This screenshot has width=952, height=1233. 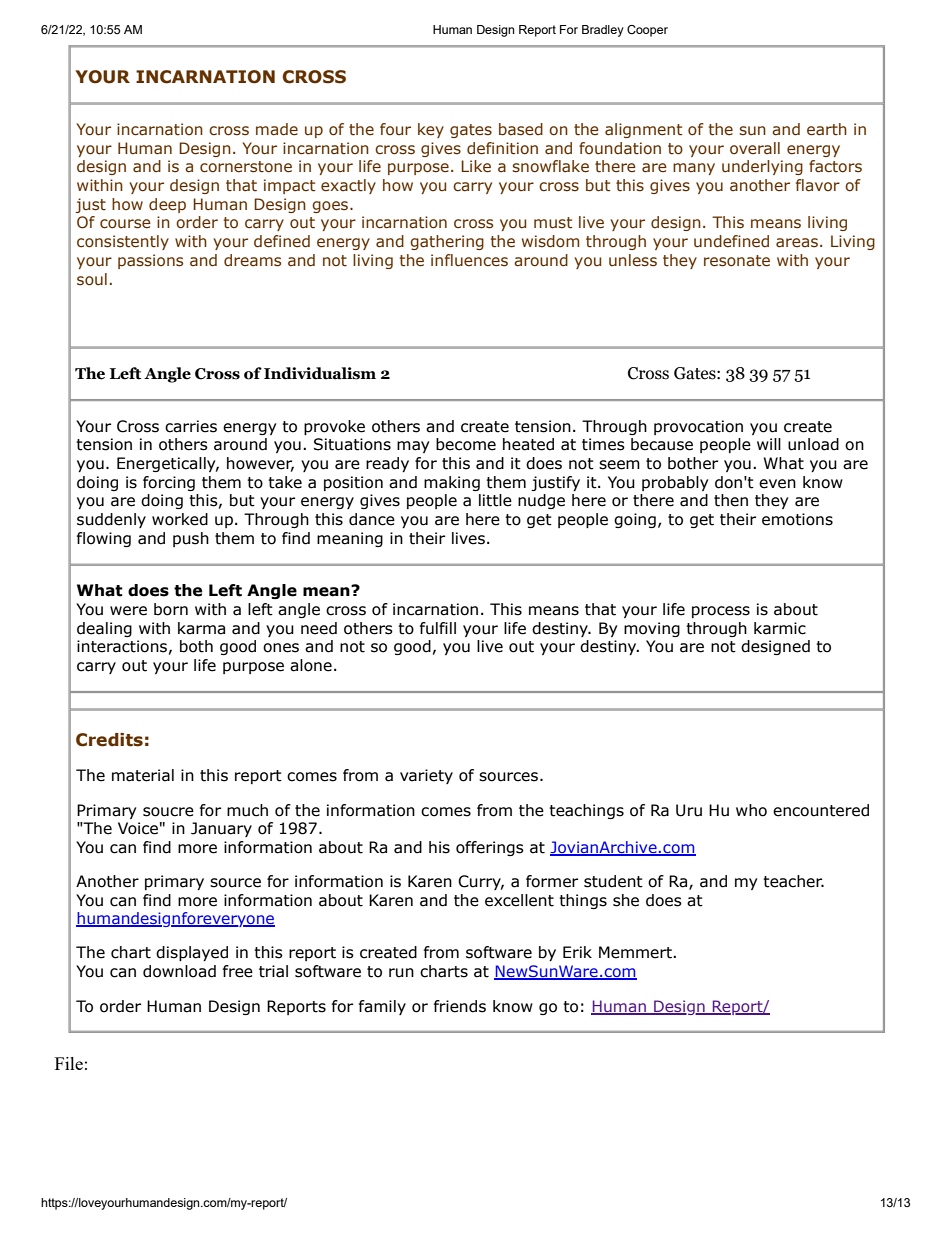 I want to click on push, so click(x=191, y=539).
